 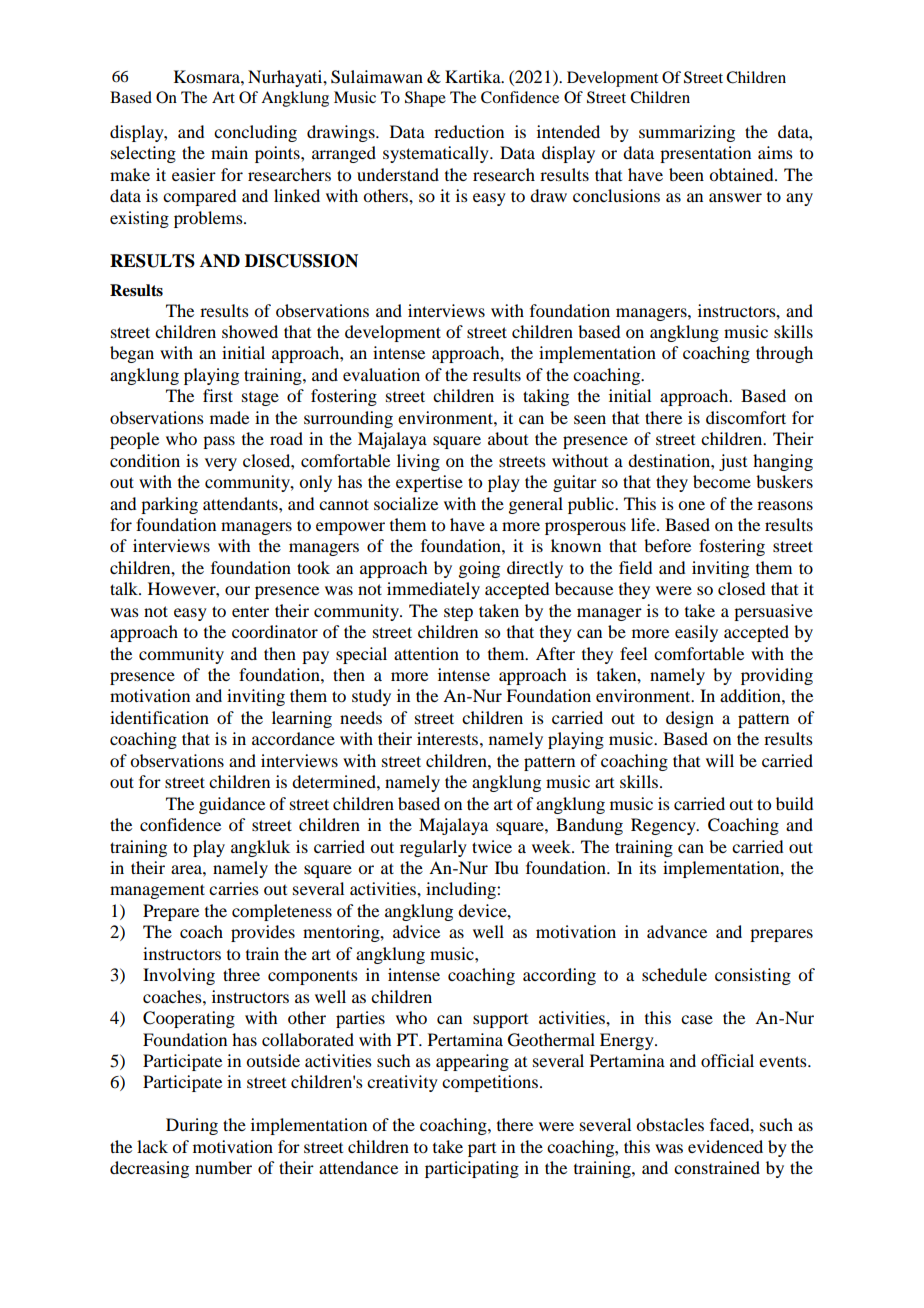 What do you see at coordinates (696, 633) in the screenshot?
I see `easily` at bounding box center [696, 633].
